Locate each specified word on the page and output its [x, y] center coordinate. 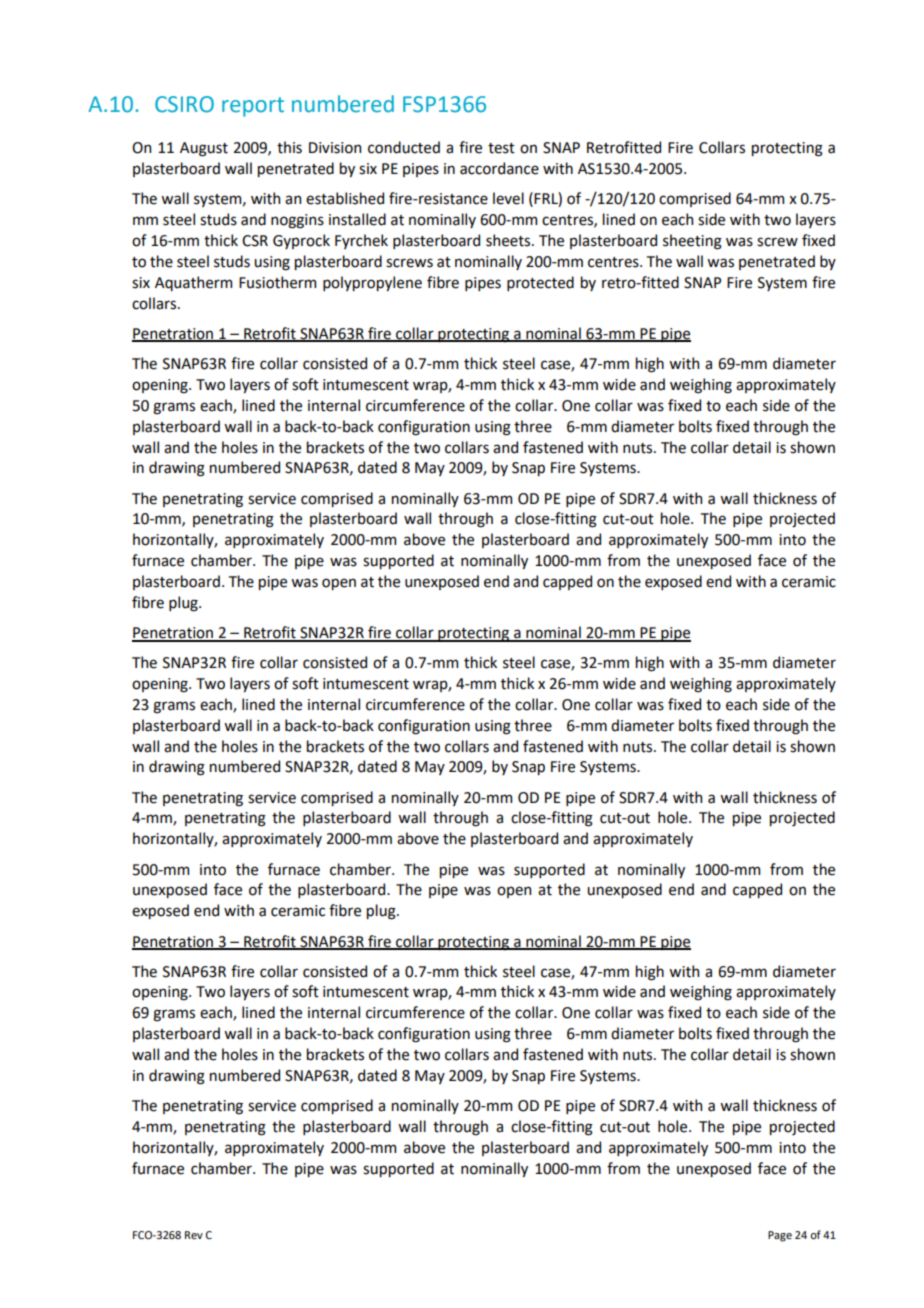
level [508, 198]
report [253, 107]
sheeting [692, 242]
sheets [509, 240]
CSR [255, 241]
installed [357, 219]
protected [540, 283]
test [501, 148]
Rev [194, 1235]
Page [780, 1236]
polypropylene [372, 283]
